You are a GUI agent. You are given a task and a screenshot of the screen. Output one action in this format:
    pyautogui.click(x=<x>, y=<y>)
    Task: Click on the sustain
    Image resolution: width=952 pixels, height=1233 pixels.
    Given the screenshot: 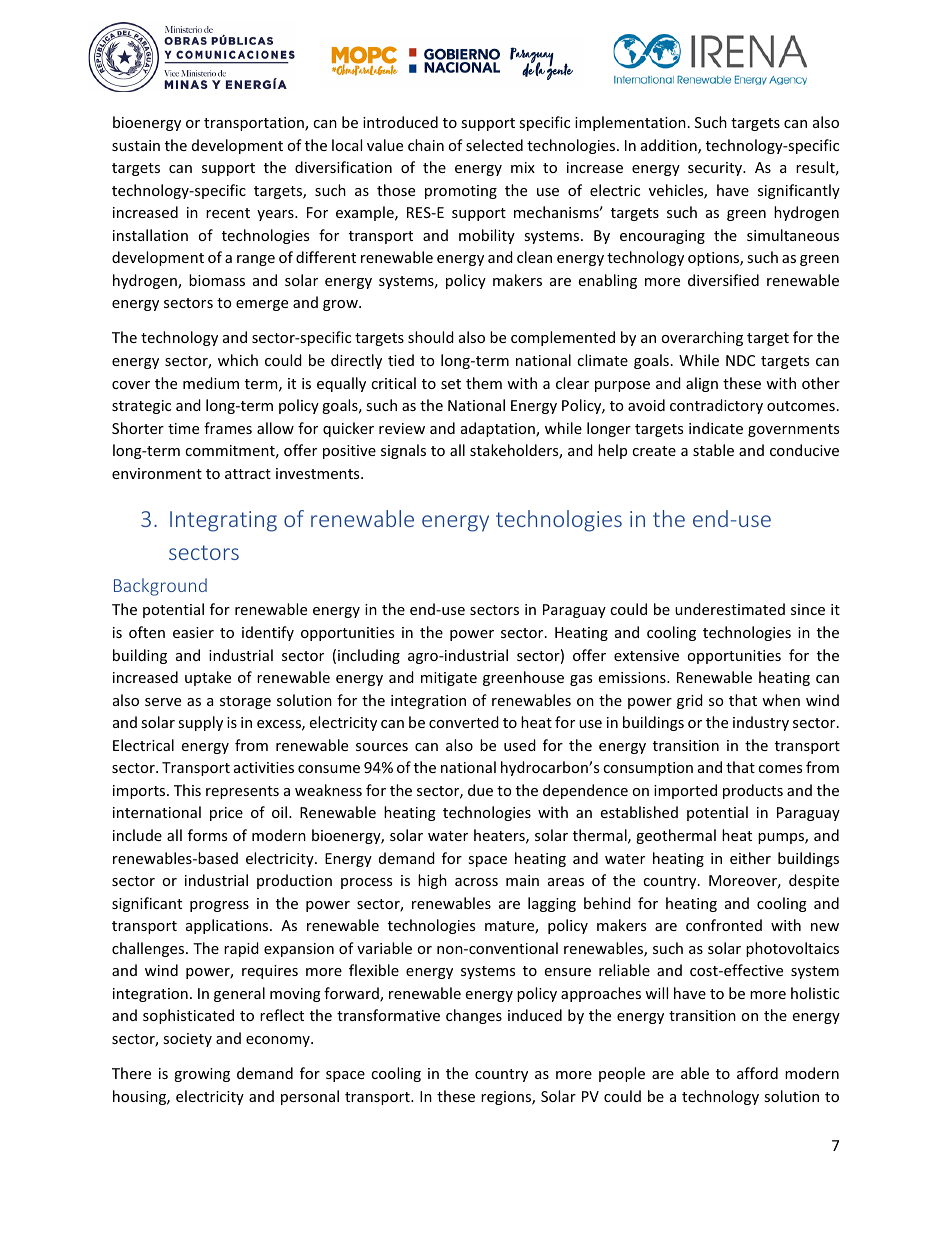 What is the action you would take?
    pyautogui.click(x=136, y=145)
